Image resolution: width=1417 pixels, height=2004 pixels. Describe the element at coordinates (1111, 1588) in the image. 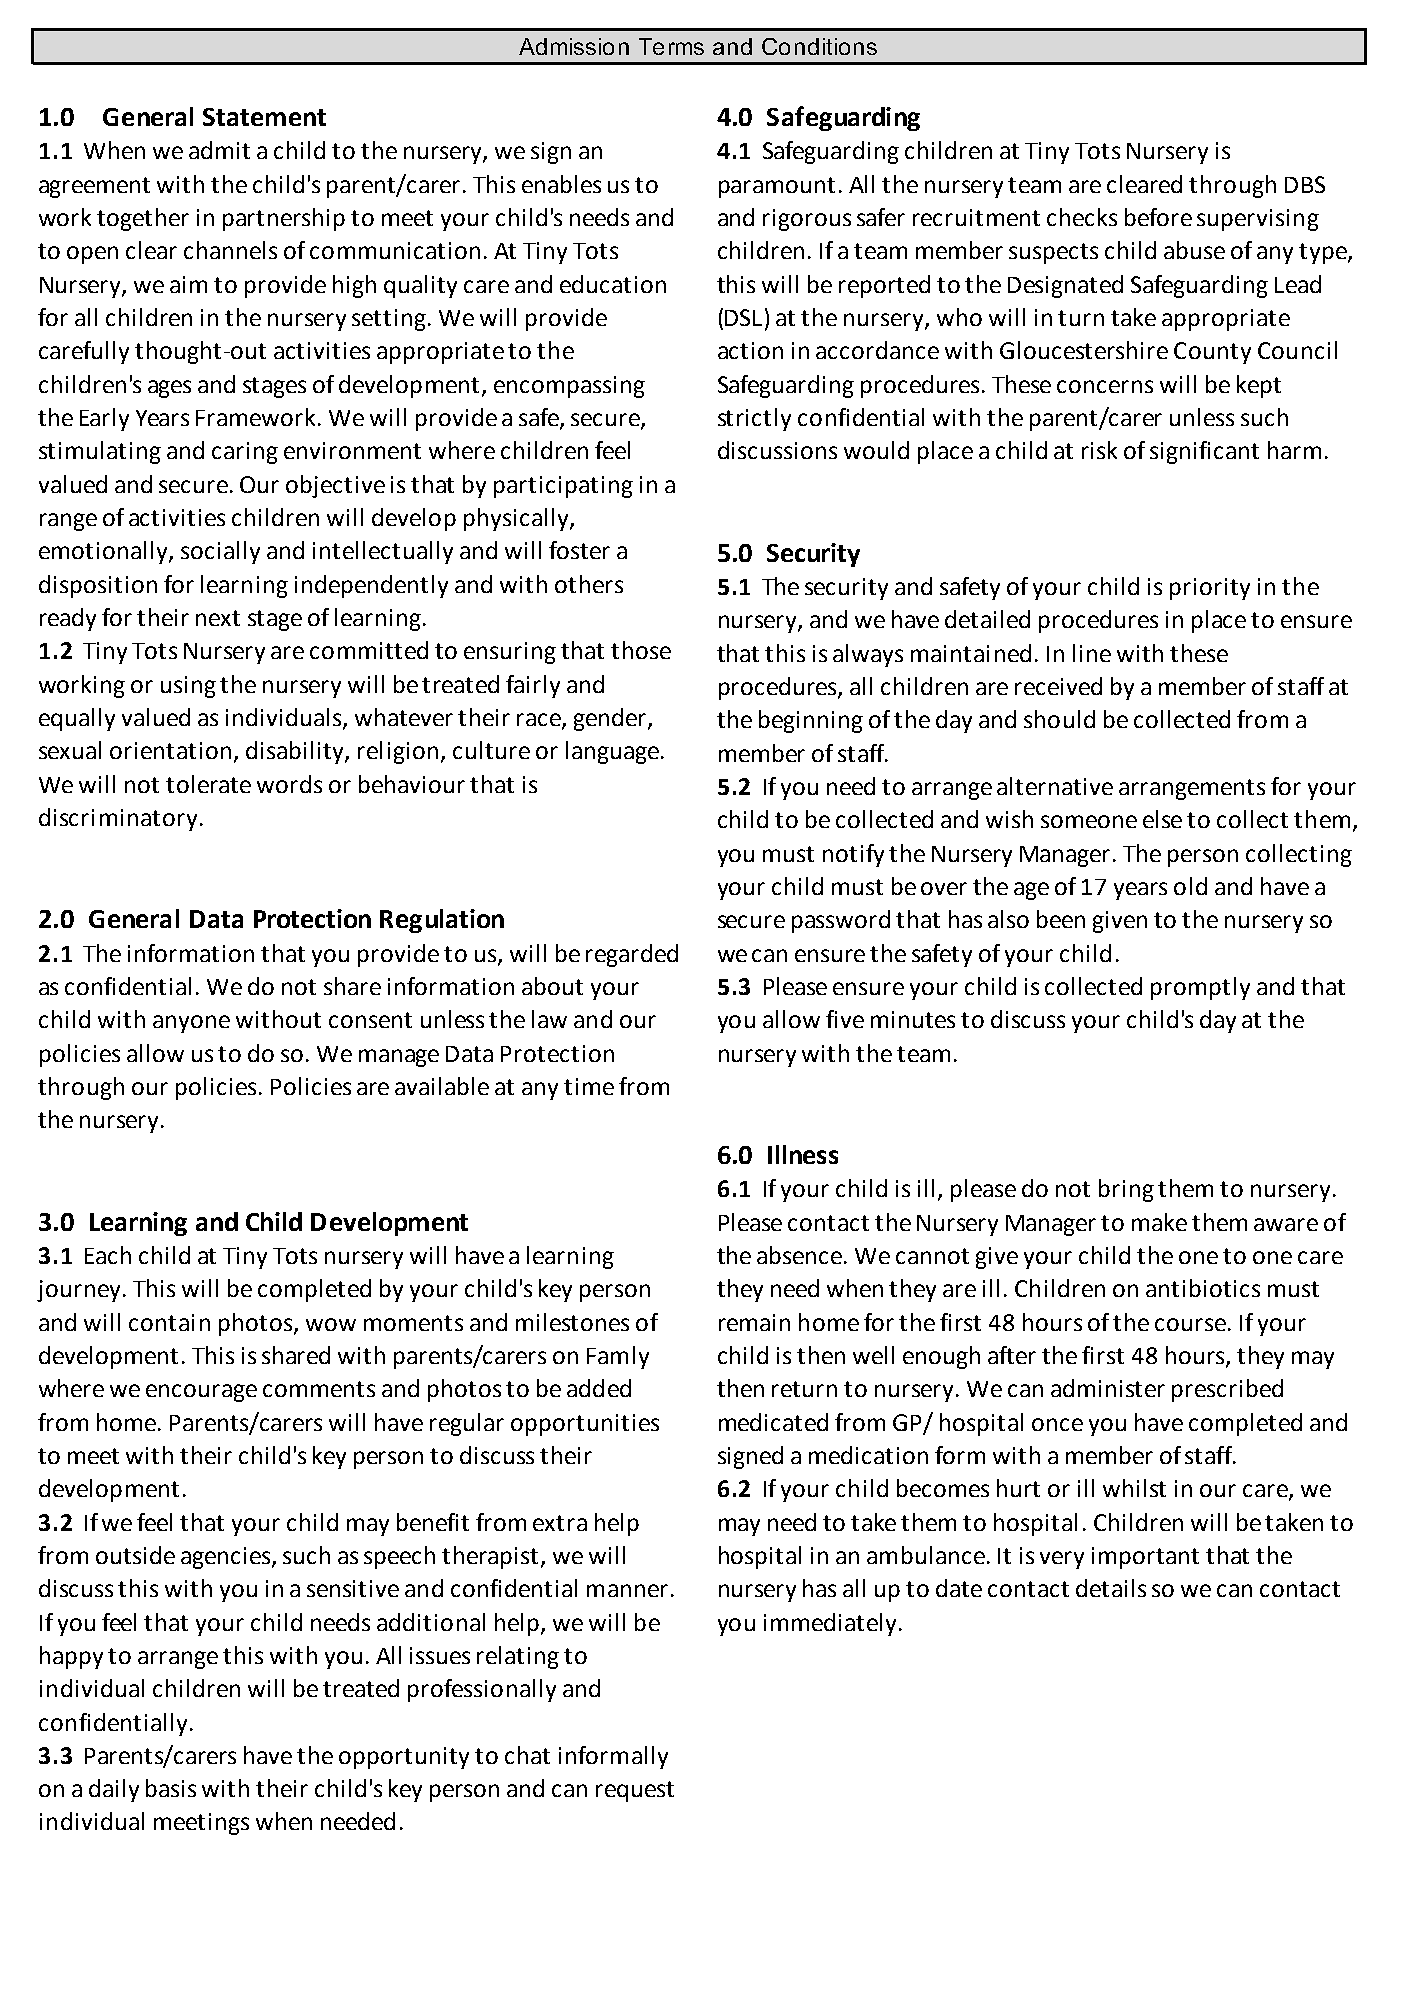

I see `details` at that location.
